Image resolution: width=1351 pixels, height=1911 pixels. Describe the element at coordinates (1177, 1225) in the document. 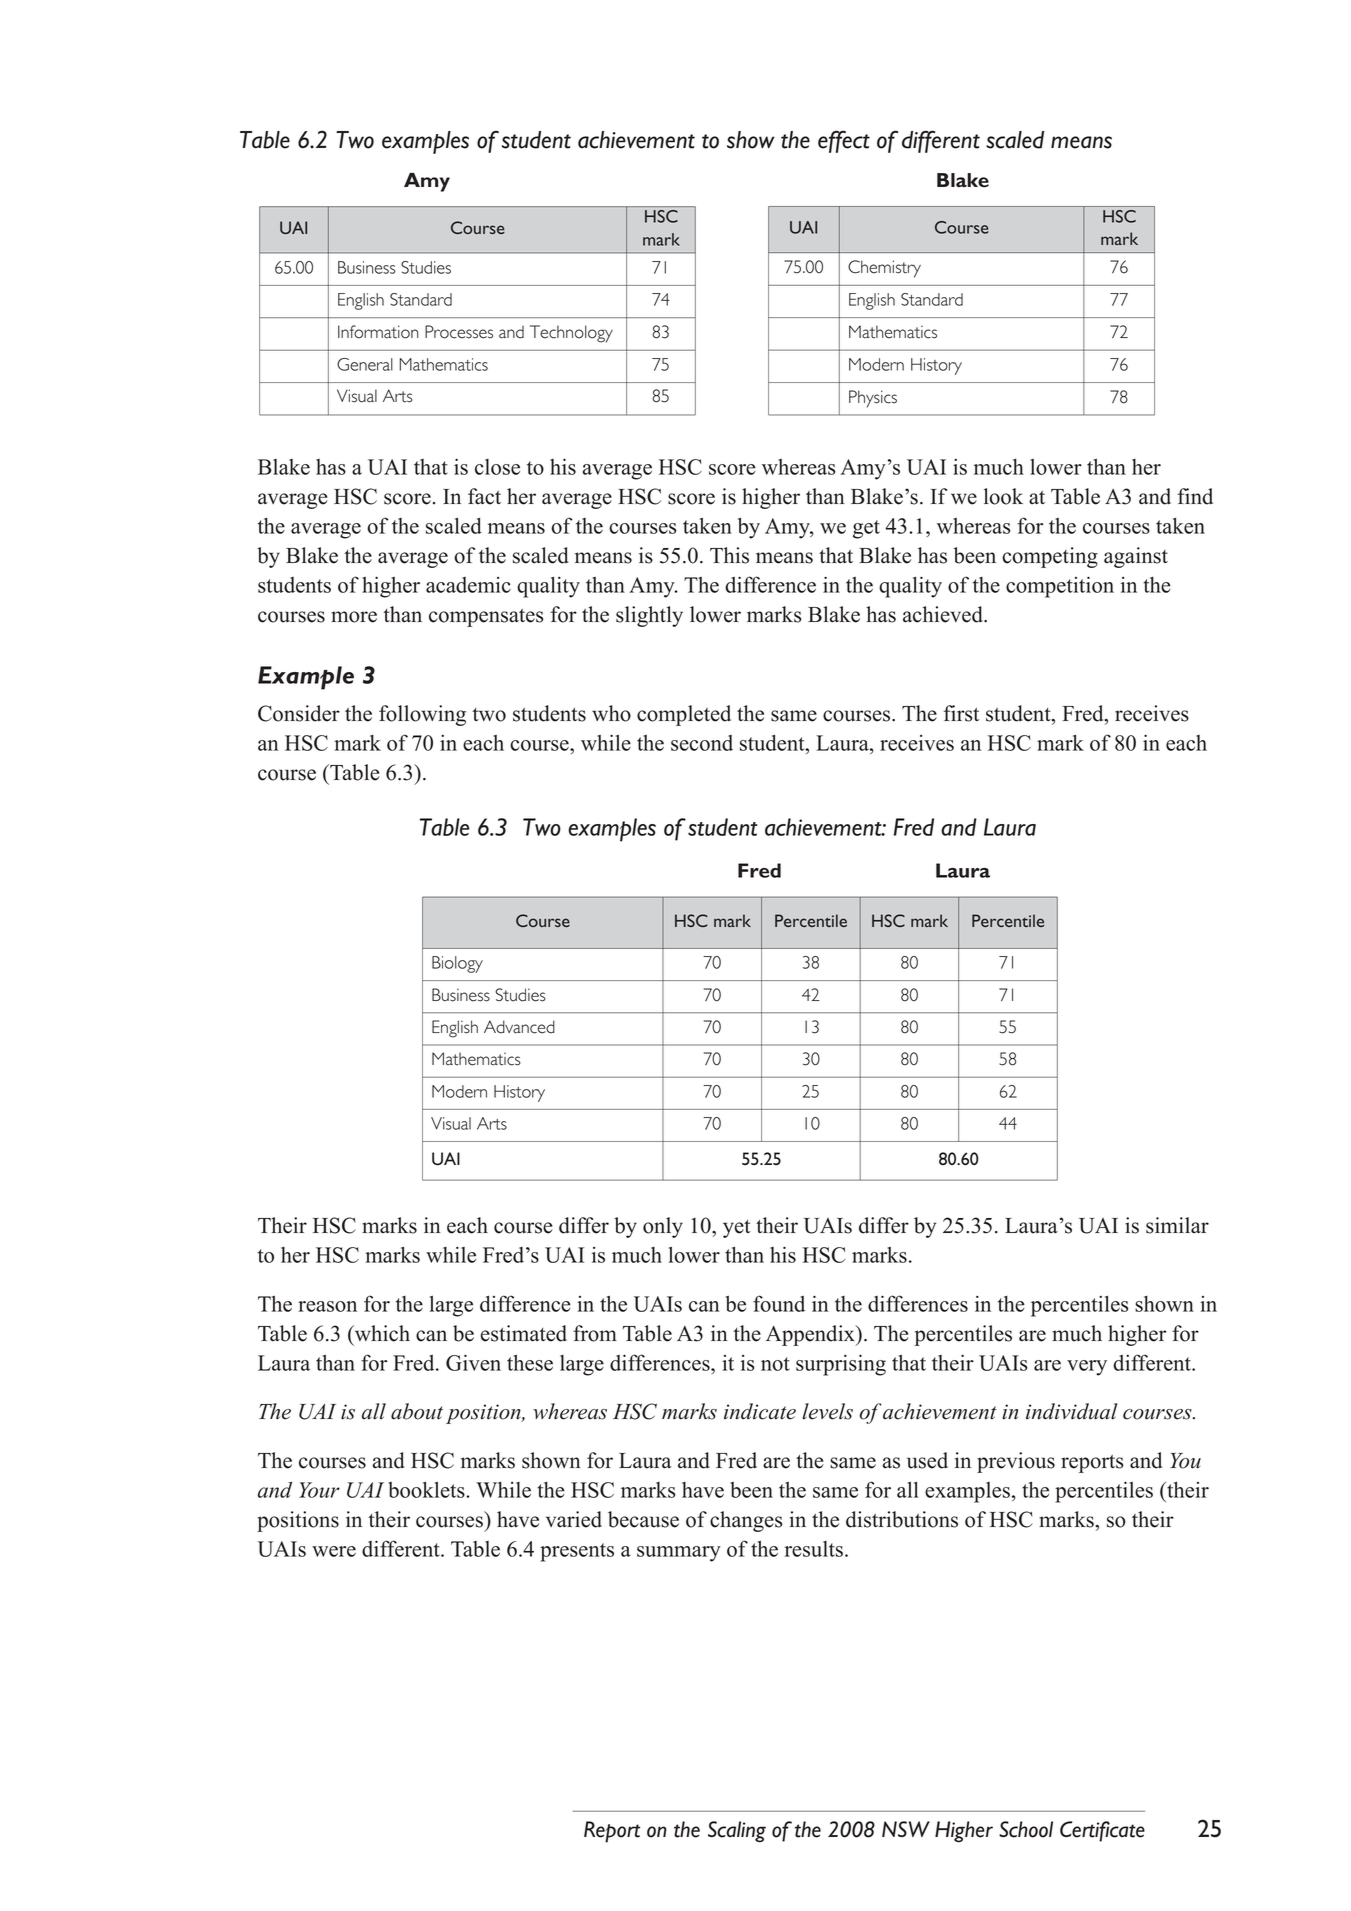

I see `similar` at that location.
